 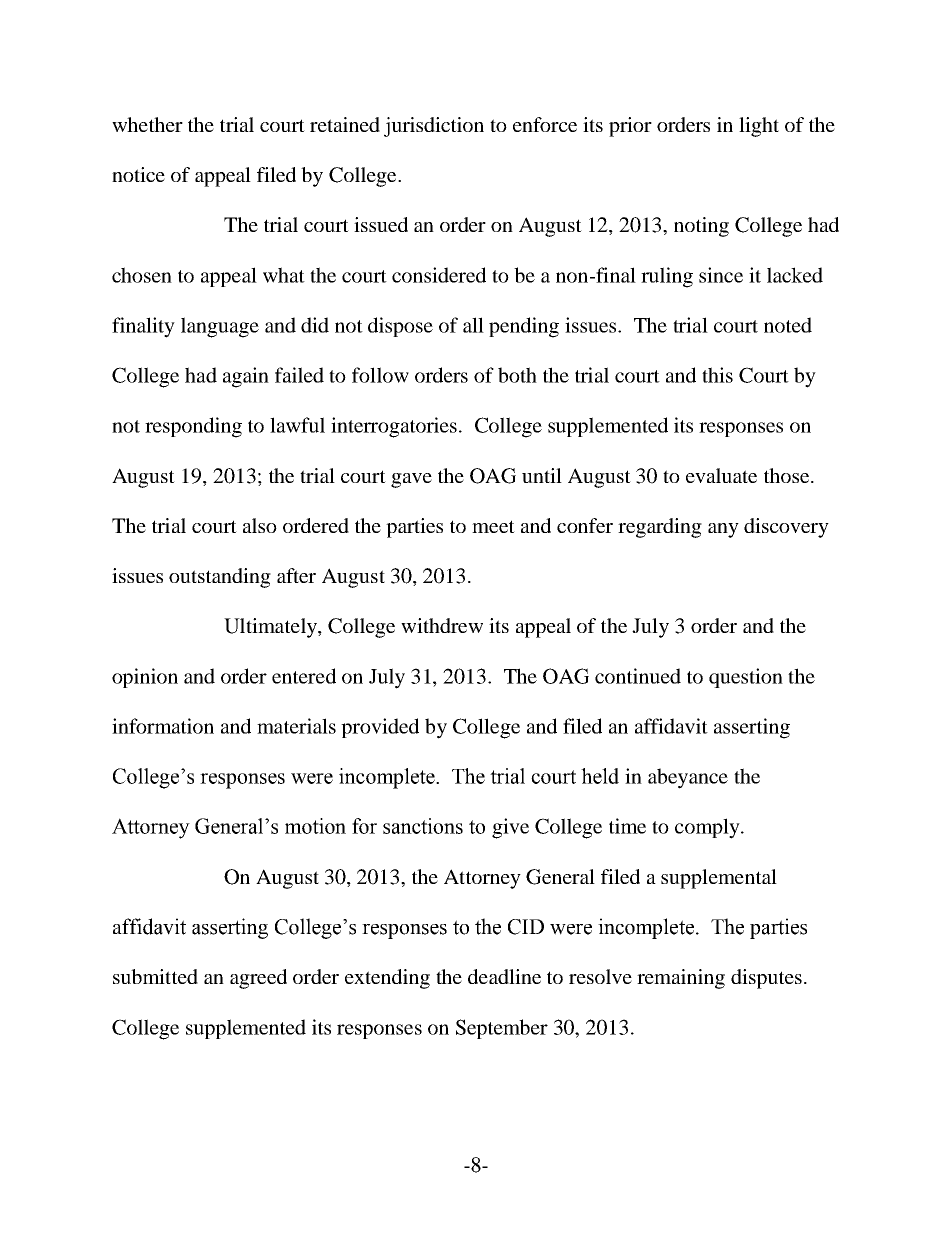 I want to click on light, so click(x=759, y=127).
